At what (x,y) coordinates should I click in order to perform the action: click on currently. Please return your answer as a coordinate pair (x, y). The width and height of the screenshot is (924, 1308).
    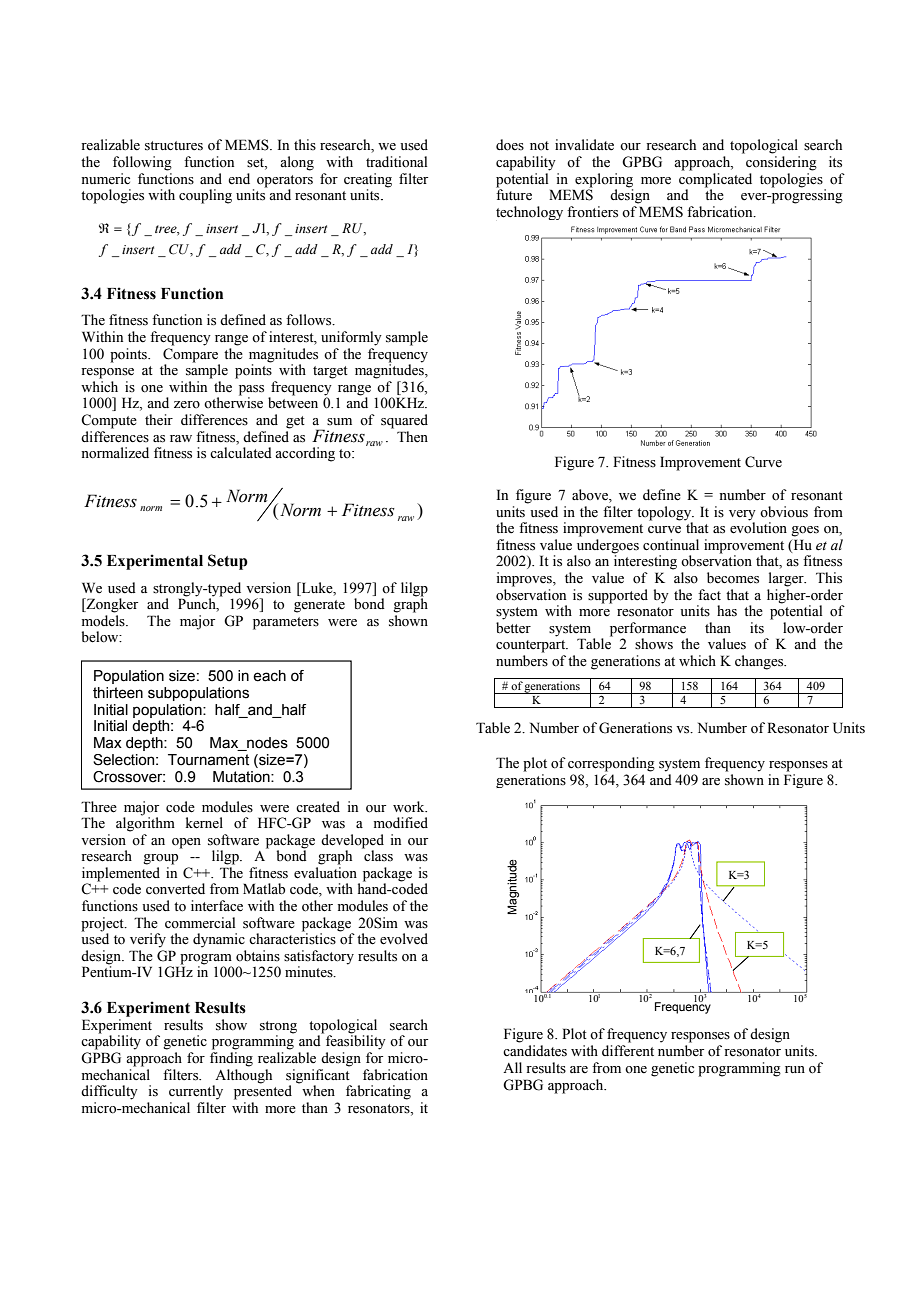
    Looking at the image, I should click on (196, 1092).
